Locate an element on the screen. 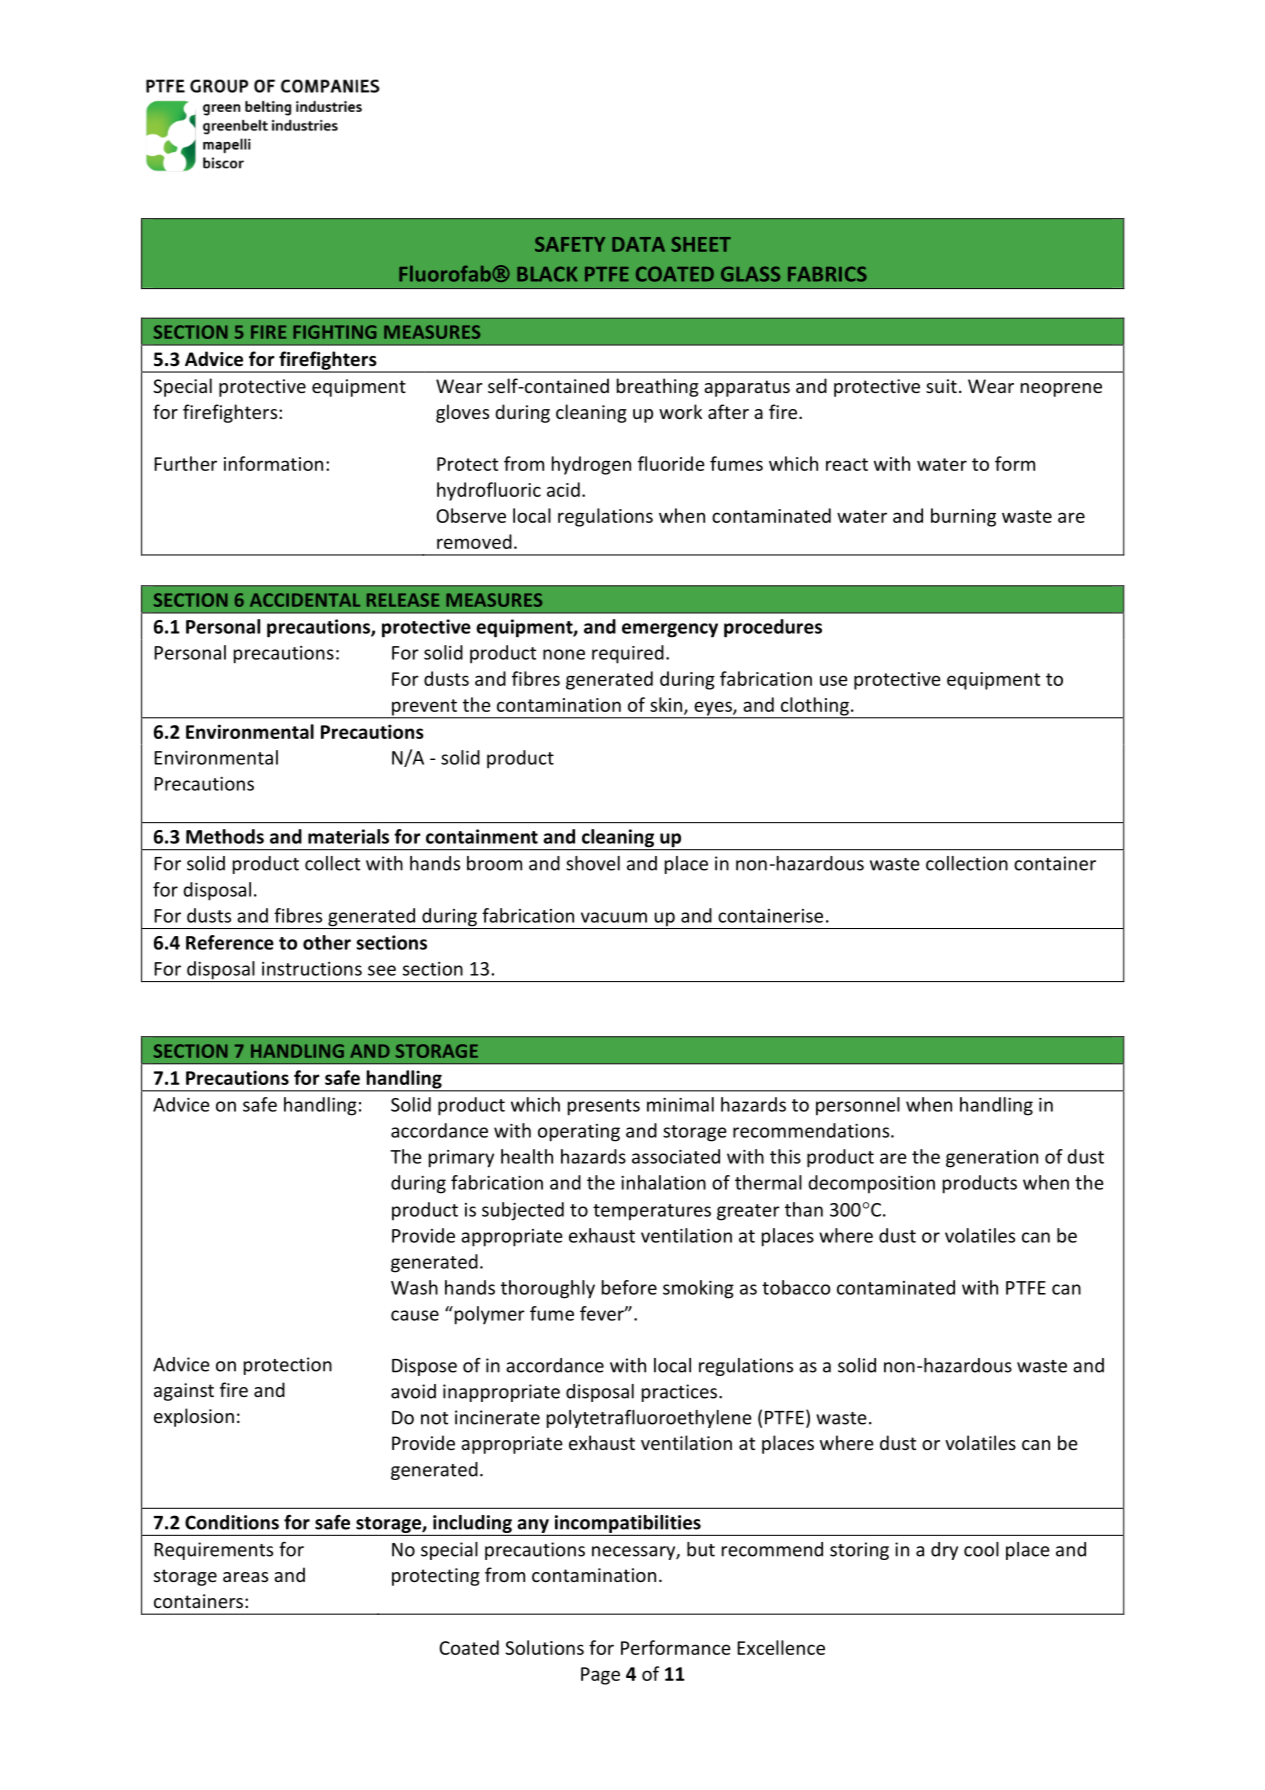 The image size is (1265, 1790). Page is located at coordinates (600, 1676).
